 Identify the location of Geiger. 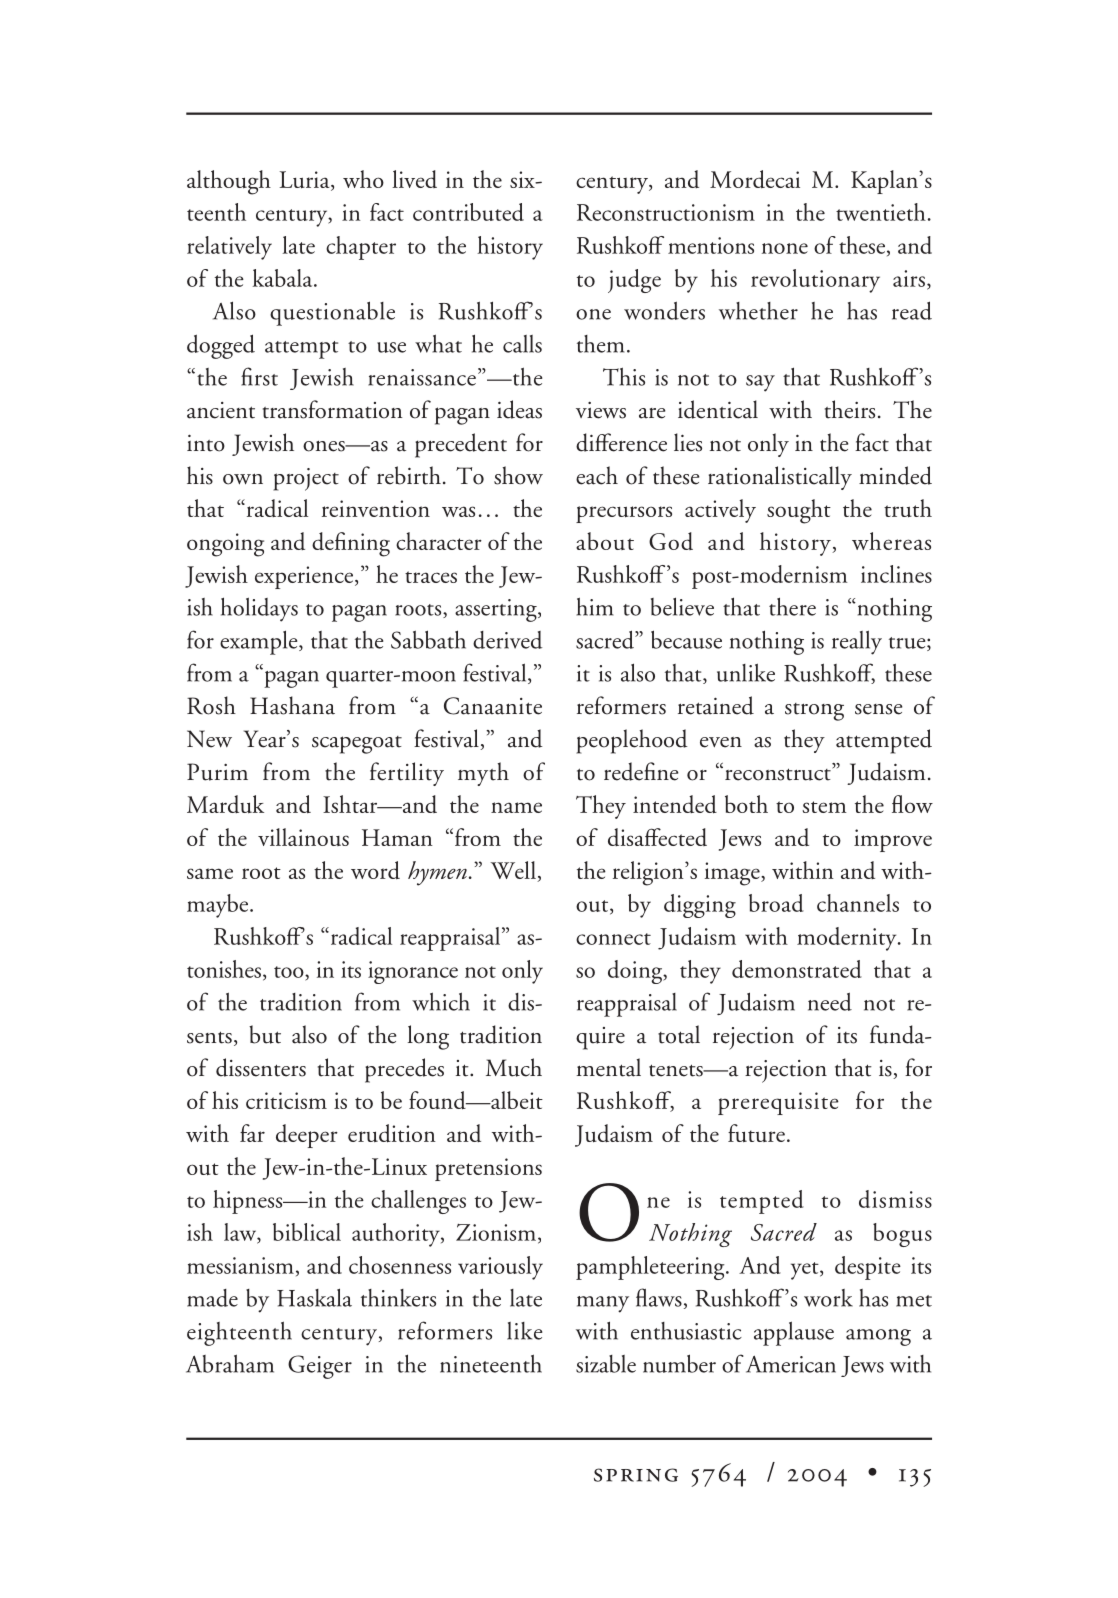
(320, 1367).
